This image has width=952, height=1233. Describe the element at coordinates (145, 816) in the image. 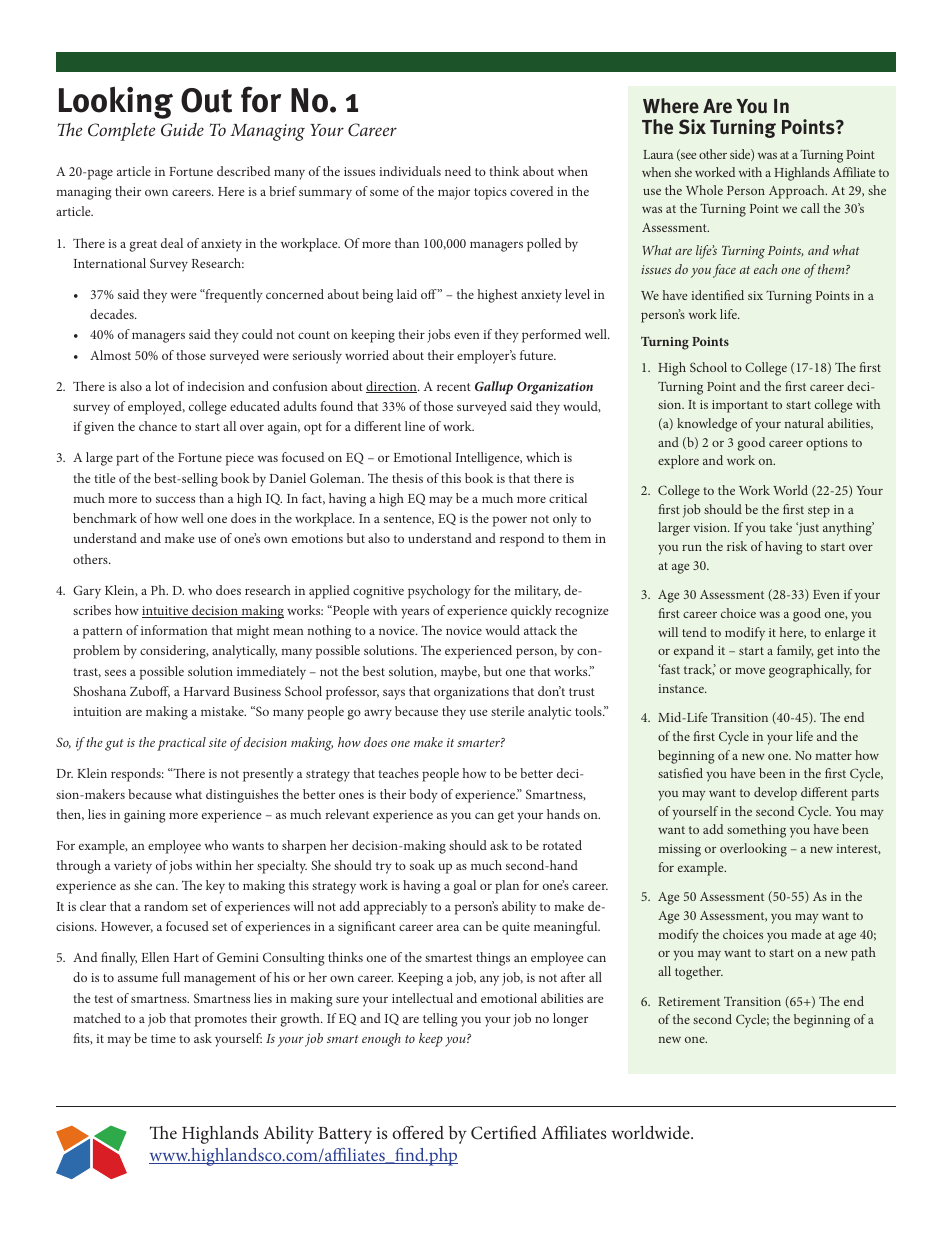

I see `gaining` at that location.
